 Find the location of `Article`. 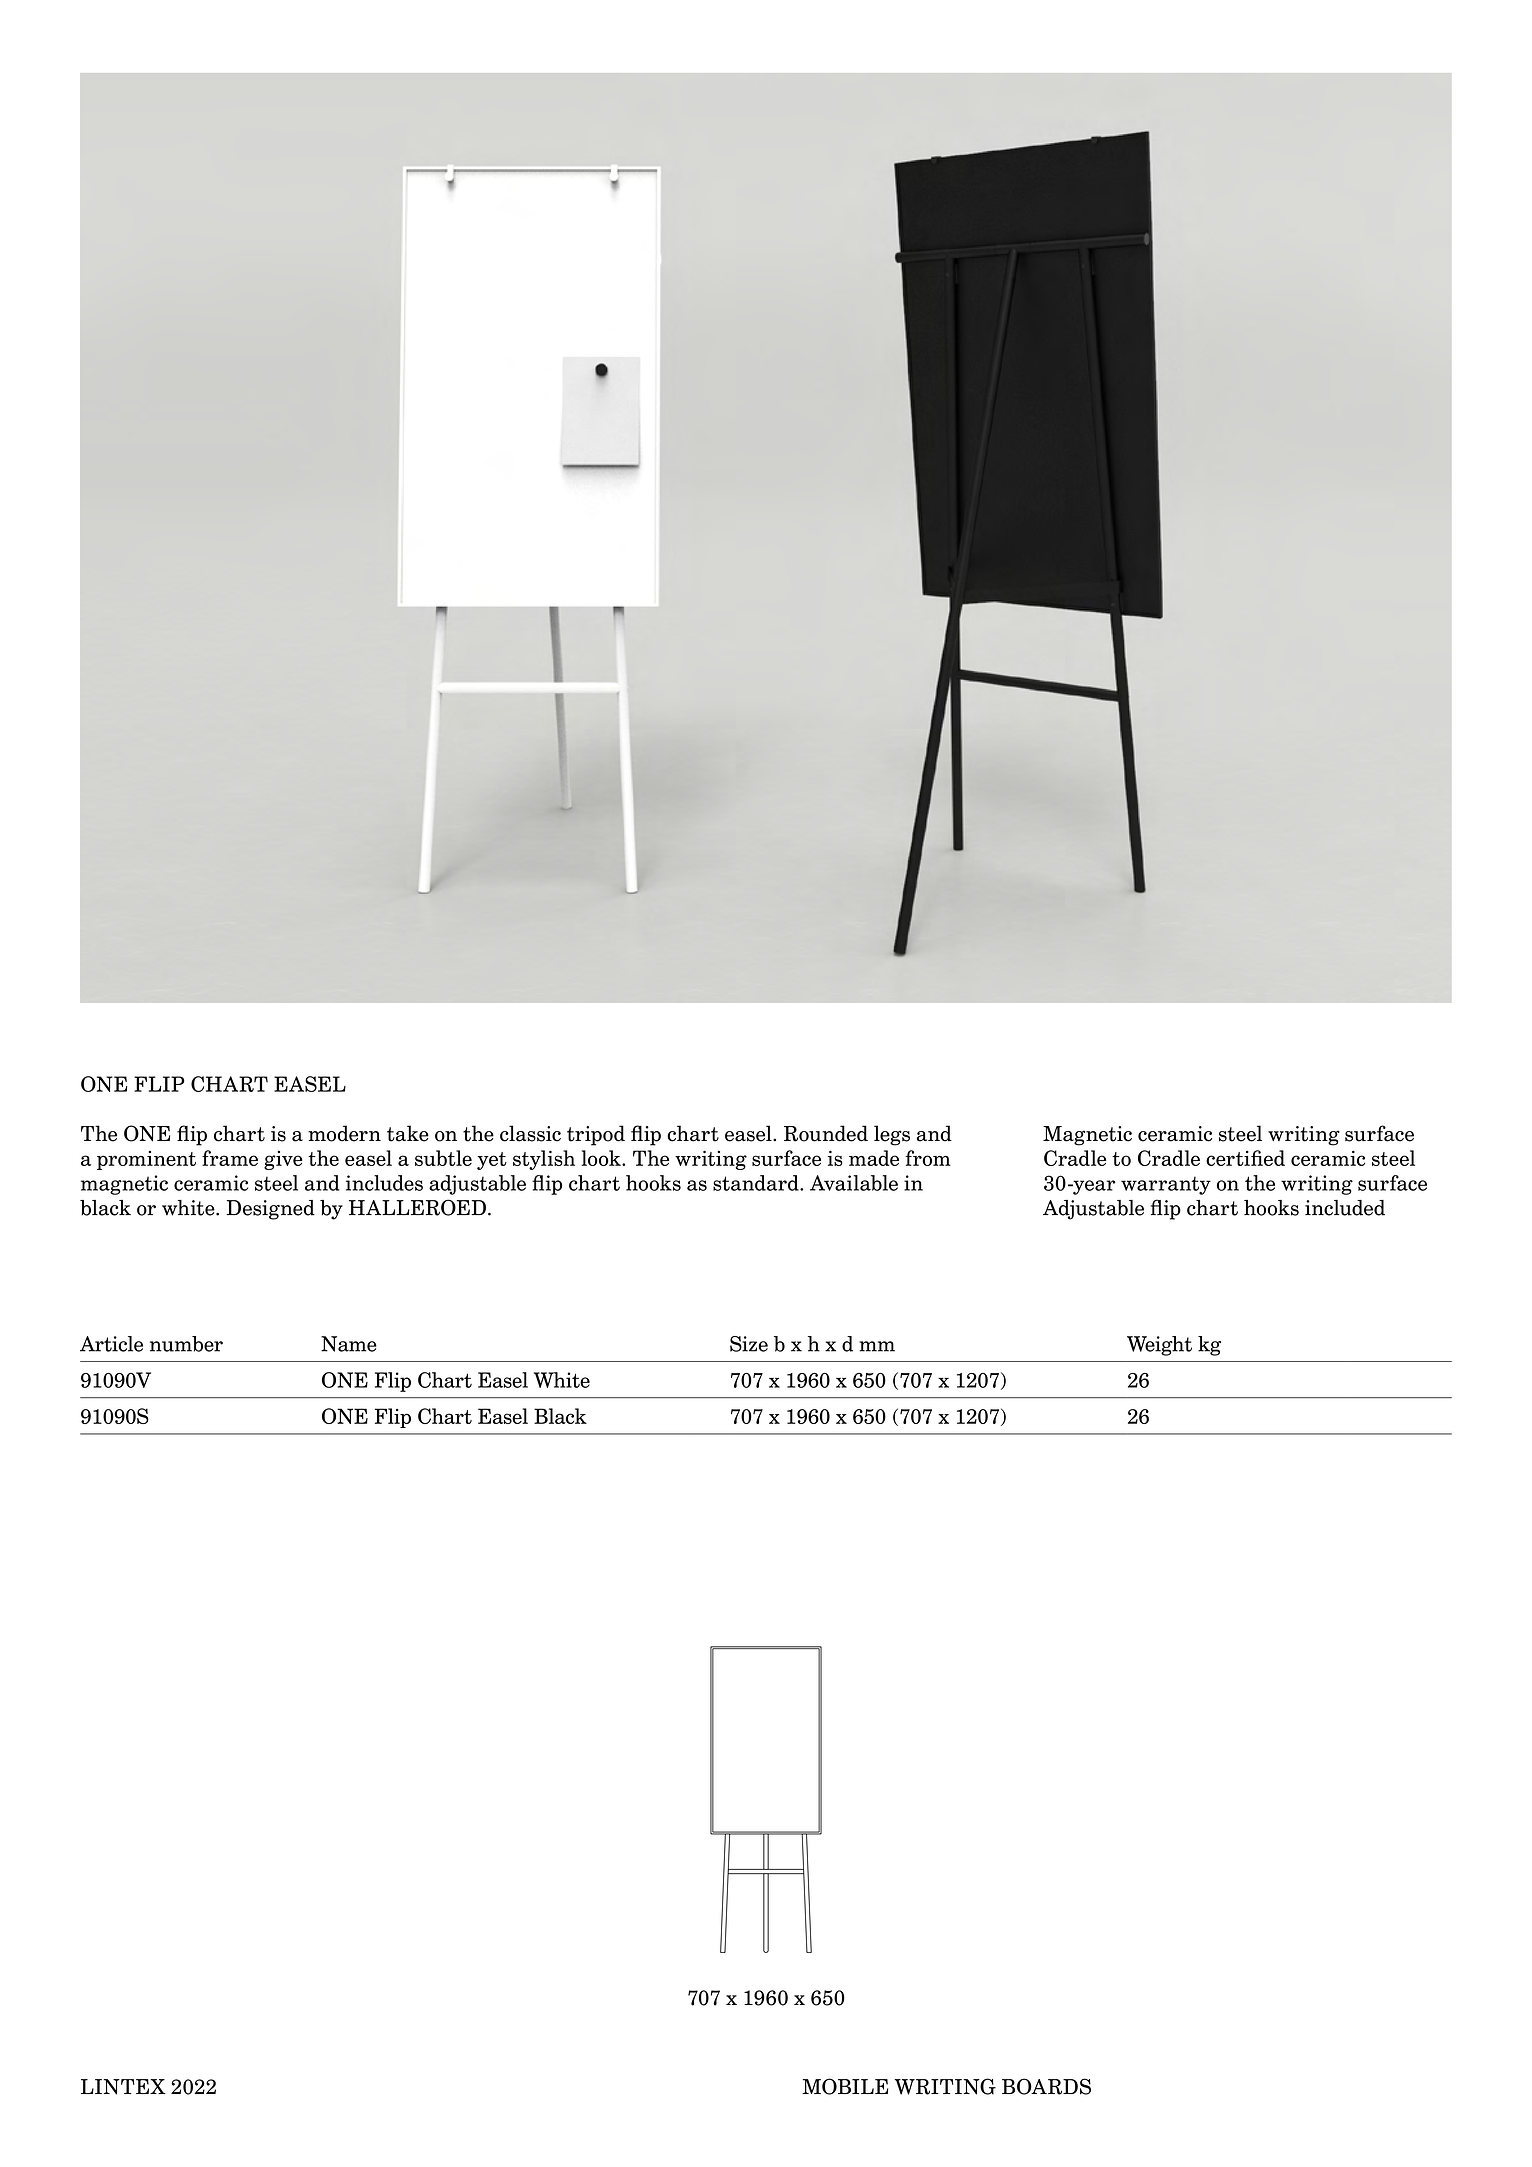

Article is located at coordinates (111, 1344).
